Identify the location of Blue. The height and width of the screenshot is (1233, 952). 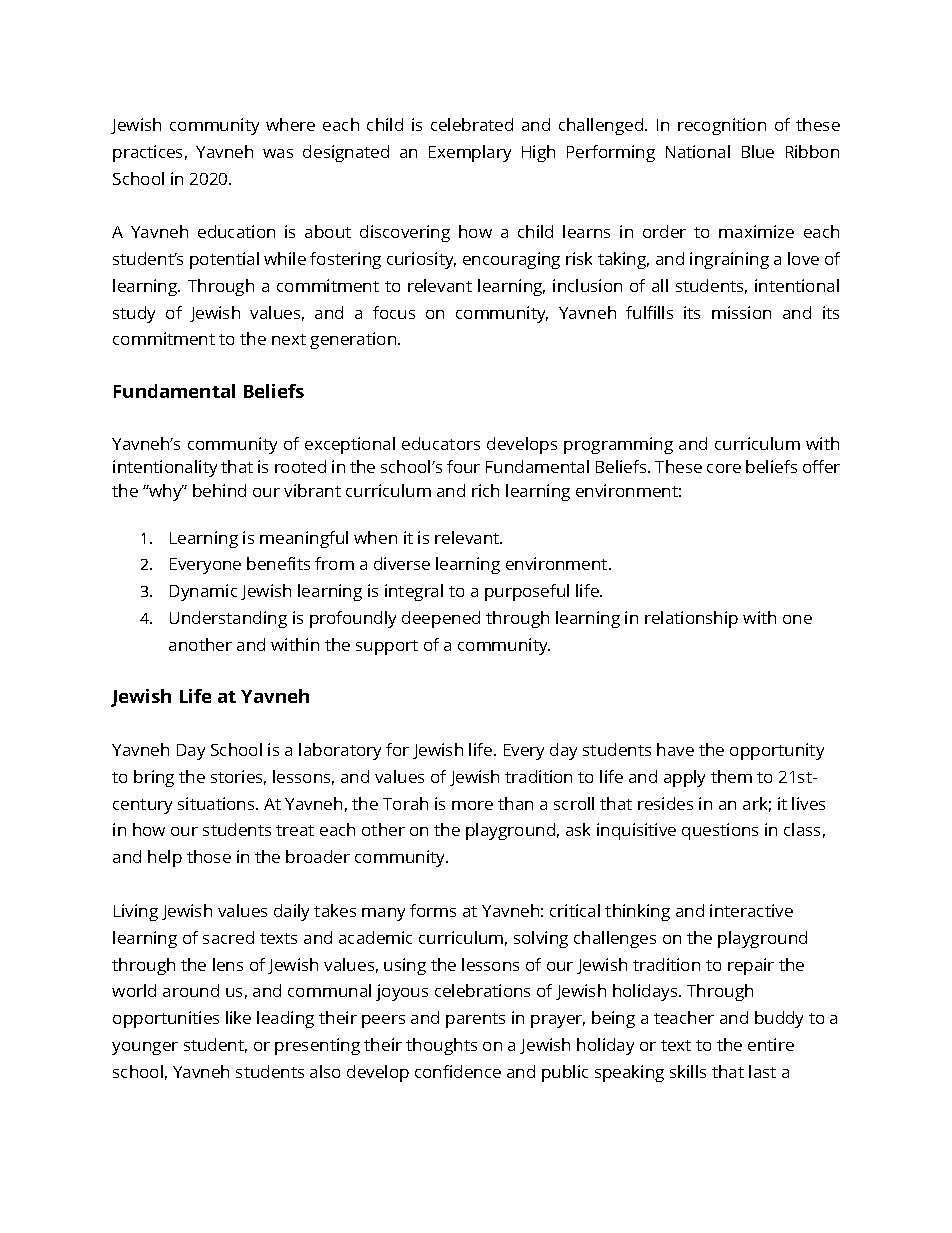
(758, 151).
